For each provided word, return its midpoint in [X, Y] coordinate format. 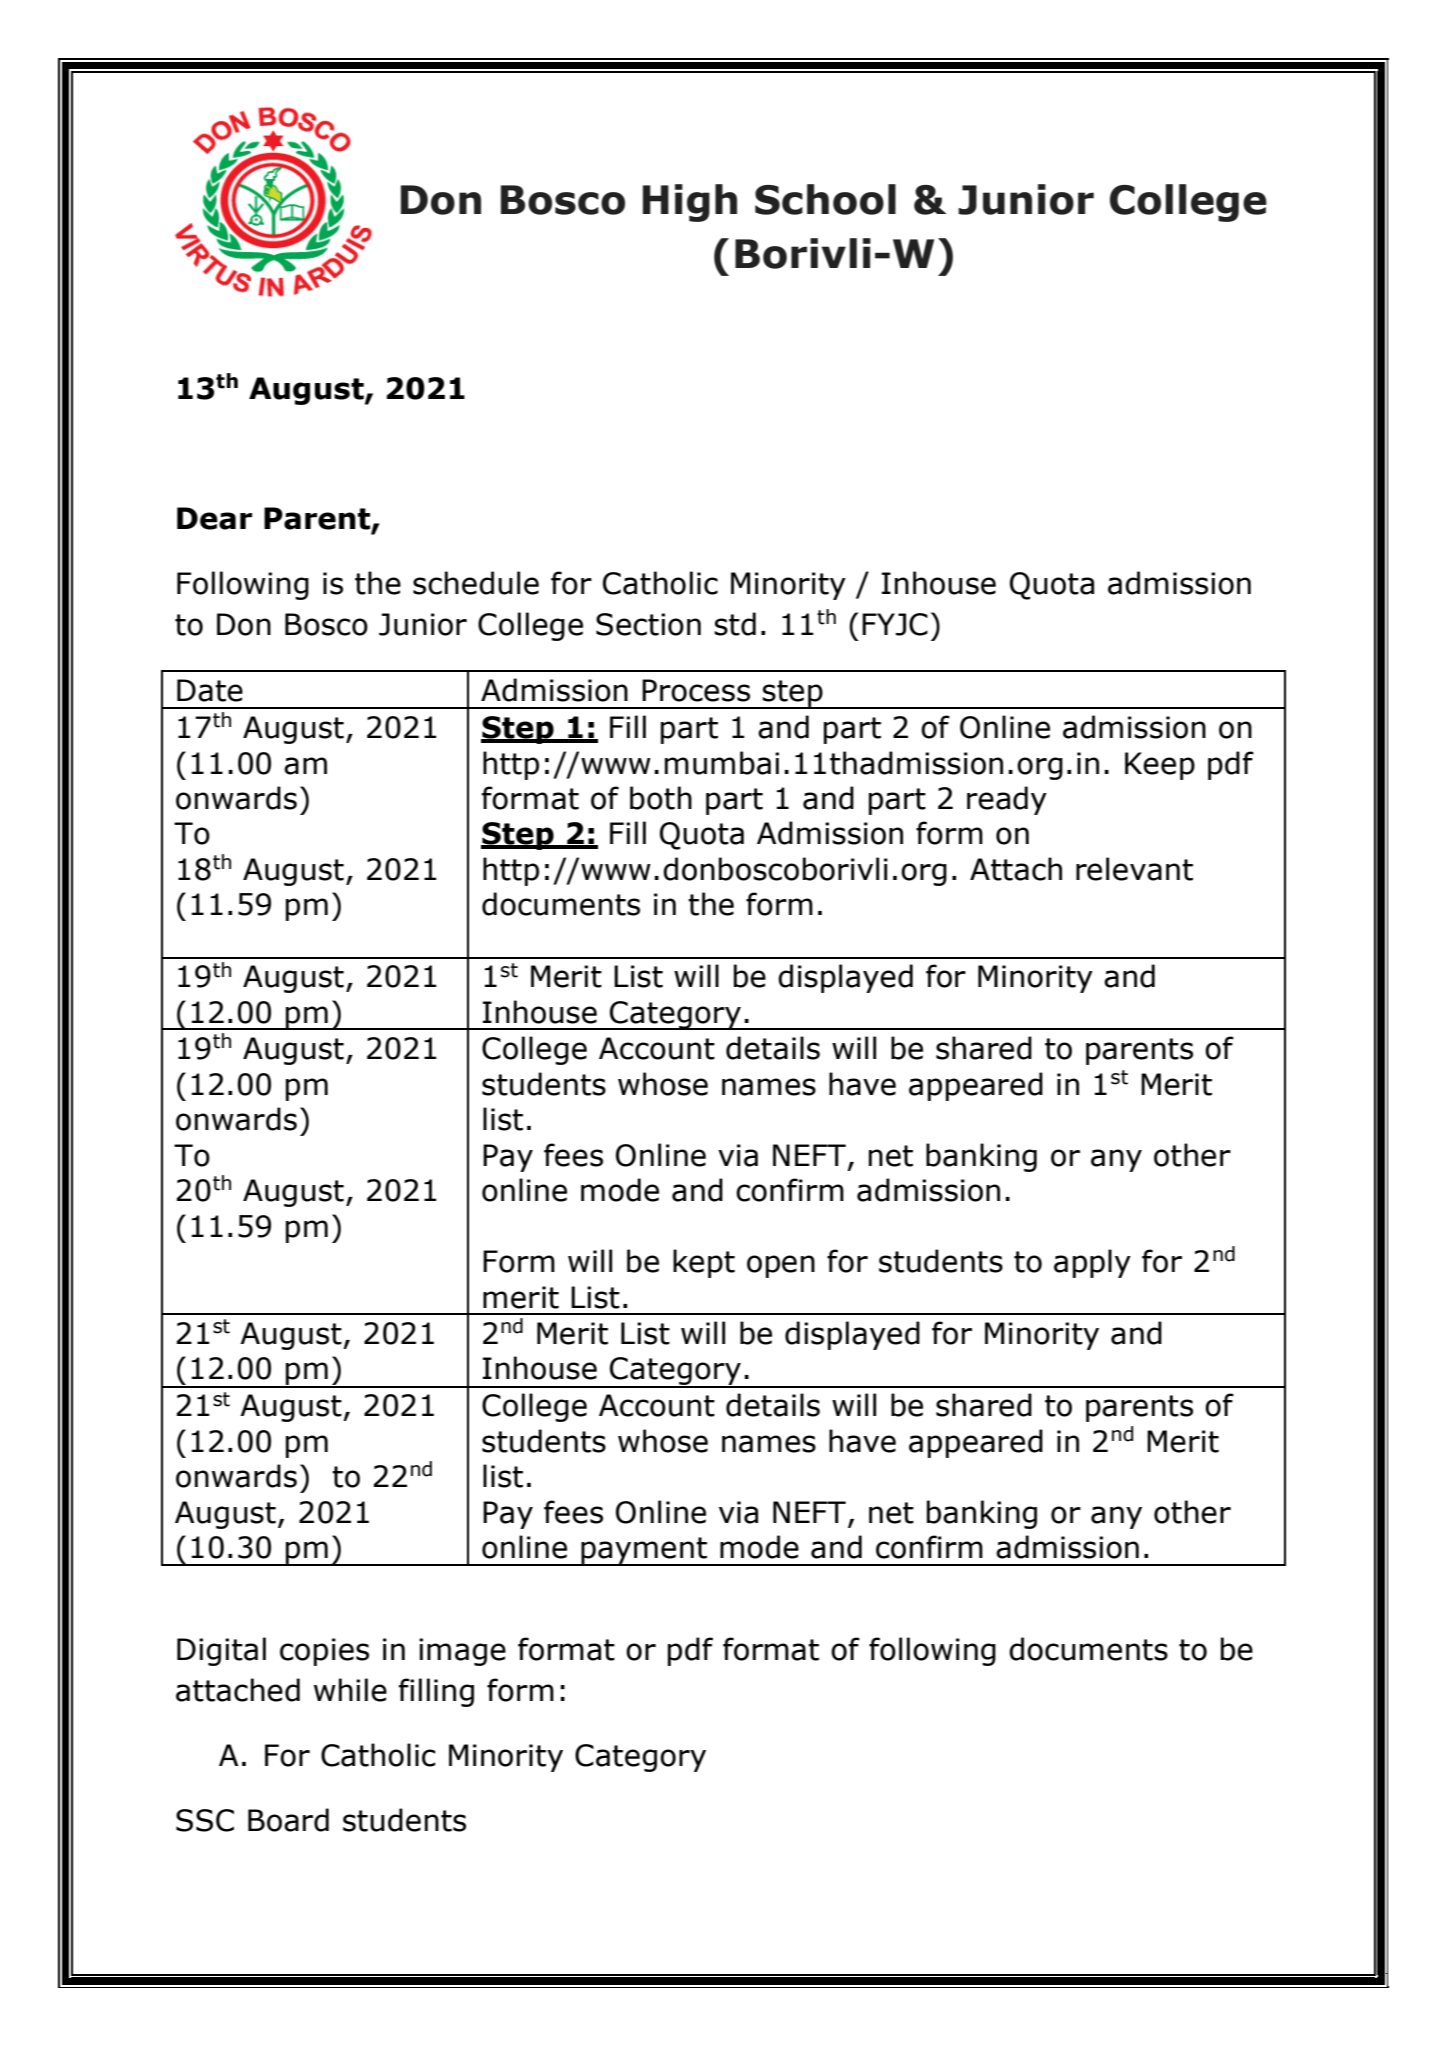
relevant [1134, 869]
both [661, 798]
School [825, 199]
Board [288, 1820]
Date [210, 690]
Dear [214, 518]
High [690, 203]
